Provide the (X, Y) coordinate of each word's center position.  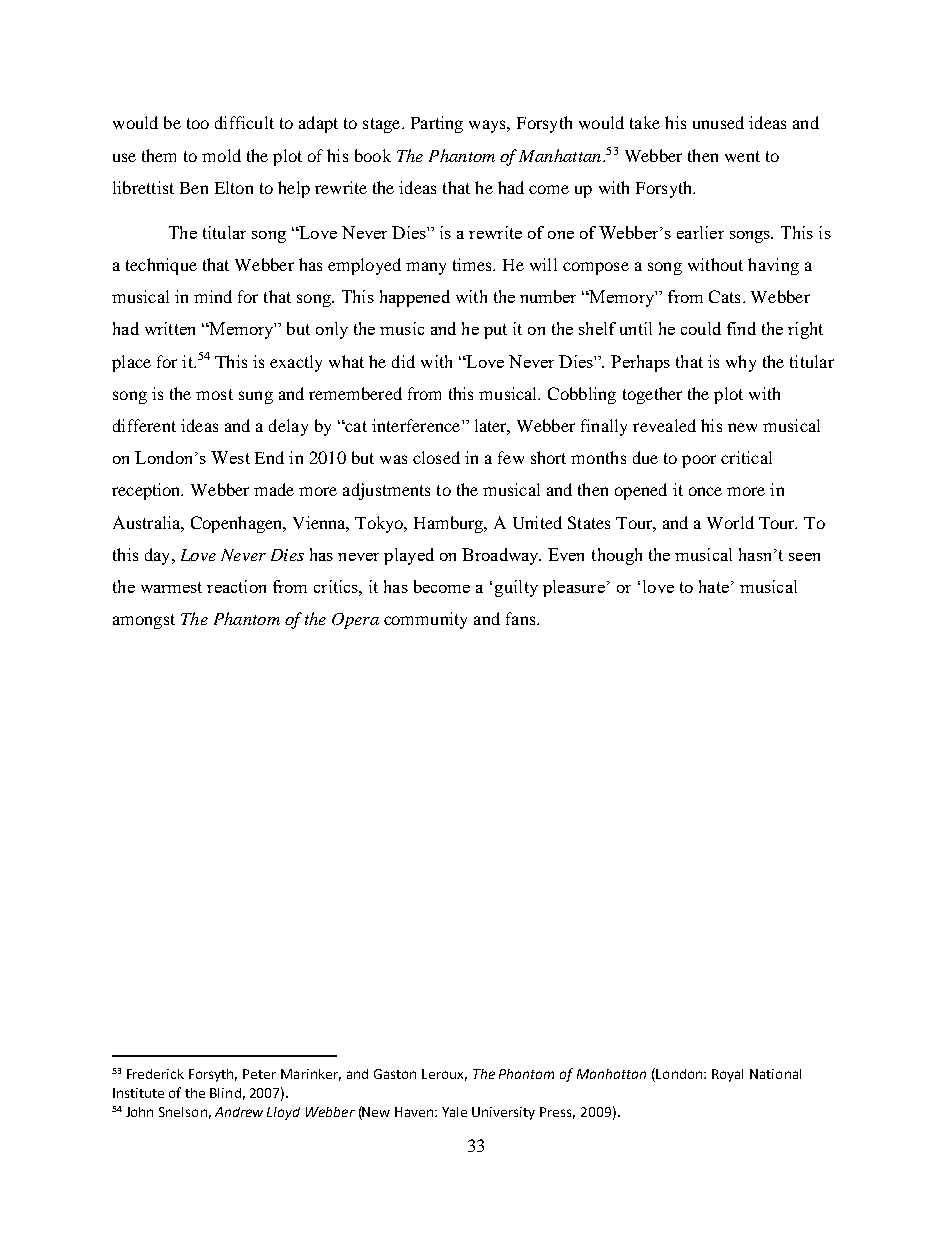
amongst (144, 621)
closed (436, 457)
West (230, 457)
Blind (225, 1093)
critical (746, 457)
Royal (727, 1075)
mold (221, 155)
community (425, 620)
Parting (437, 124)
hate (714, 586)
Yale (454, 1112)
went (742, 156)
